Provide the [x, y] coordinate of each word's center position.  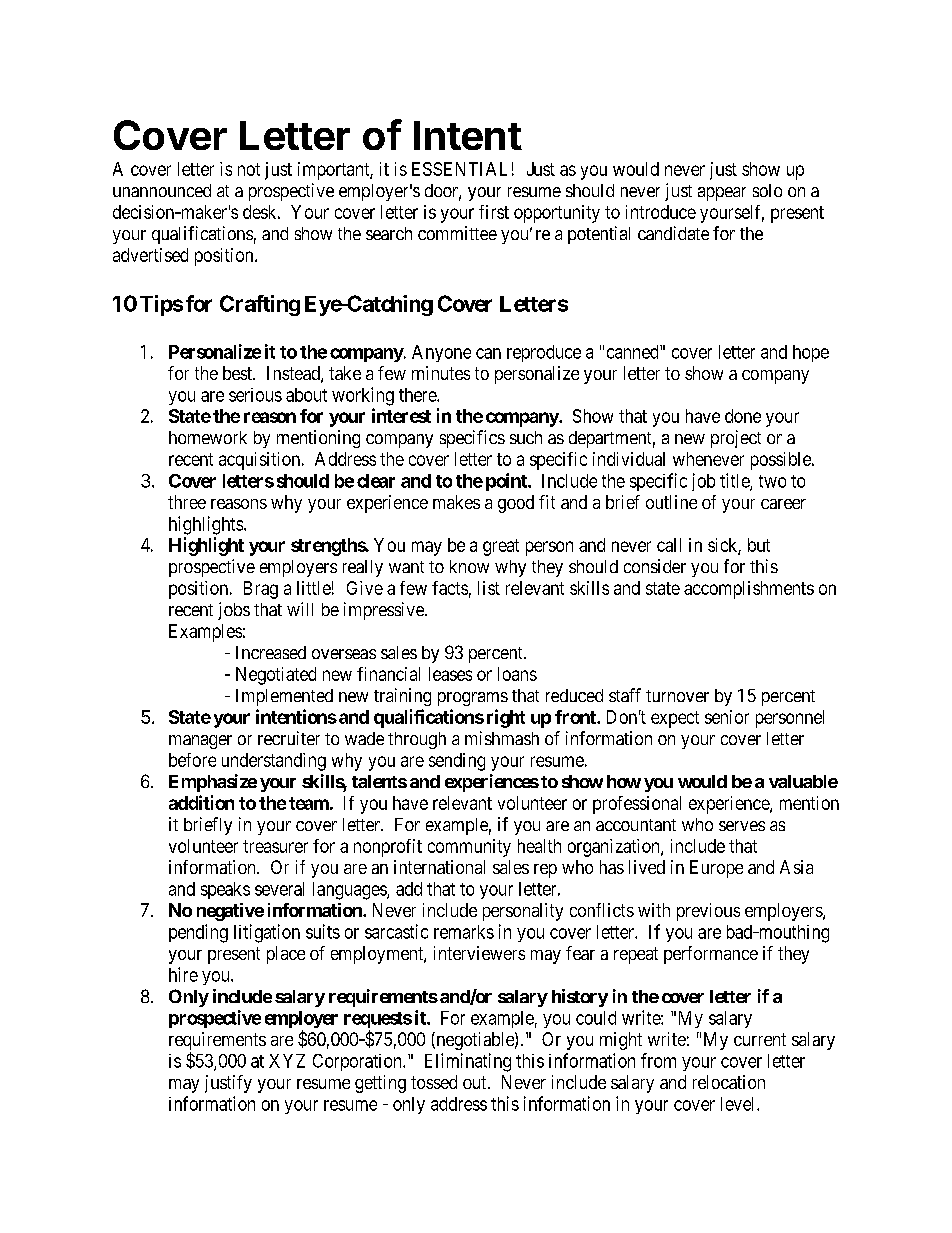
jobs [234, 611]
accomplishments [749, 590]
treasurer [275, 846]
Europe [716, 869]
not [249, 169]
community [469, 848]
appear [722, 194]
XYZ [287, 1061]
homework [208, 437]
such [526, 437]
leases [450, 674]
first [494, 212]
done [743, 416]
